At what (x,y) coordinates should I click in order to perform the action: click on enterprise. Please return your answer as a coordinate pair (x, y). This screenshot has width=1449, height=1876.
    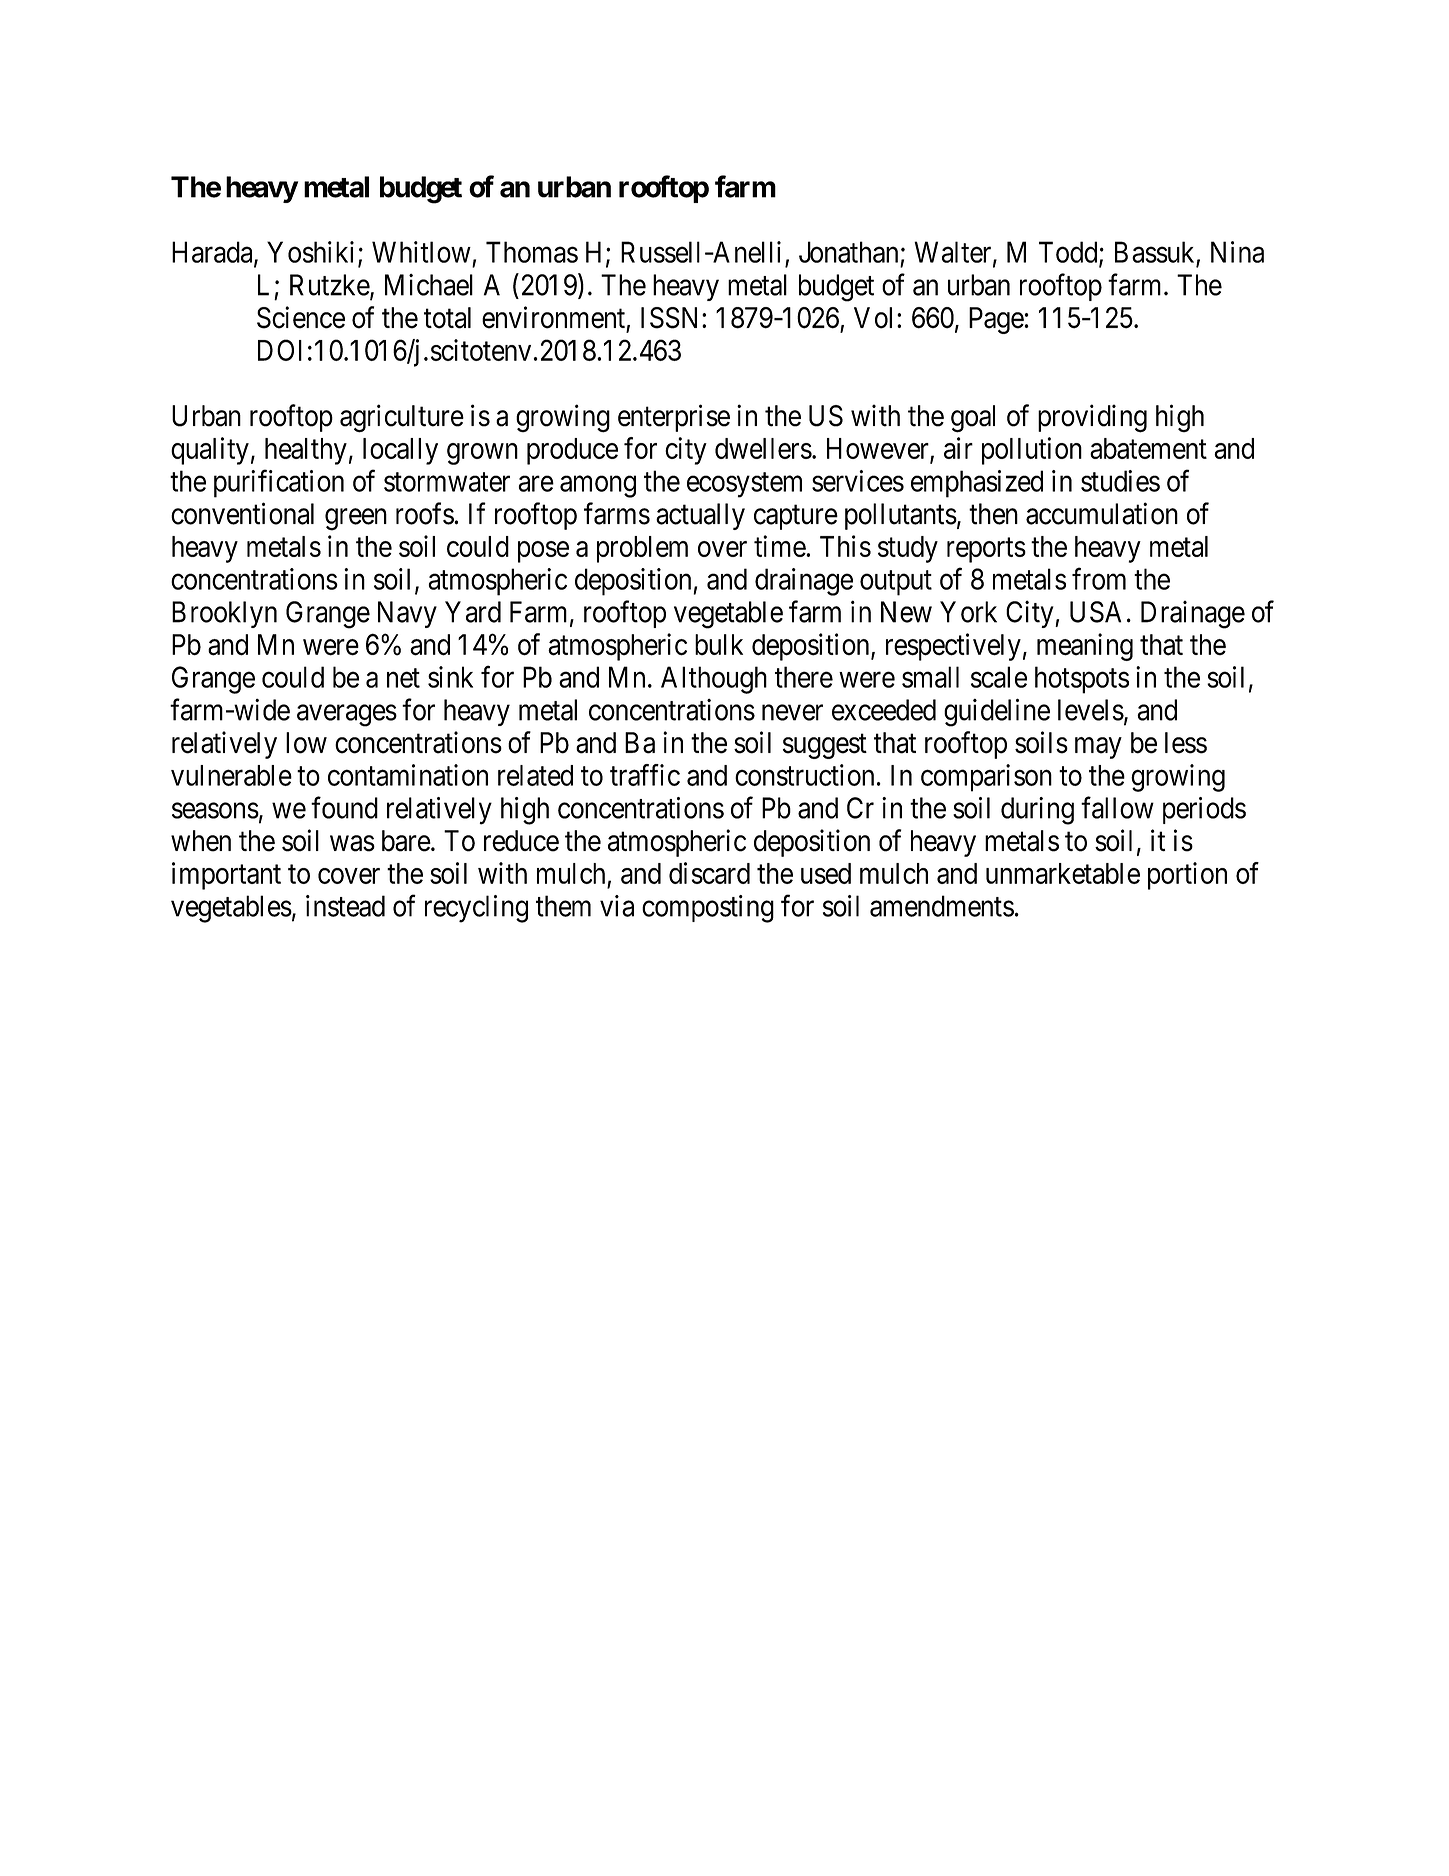
    Looking at the image, I should click on (674, 418).
